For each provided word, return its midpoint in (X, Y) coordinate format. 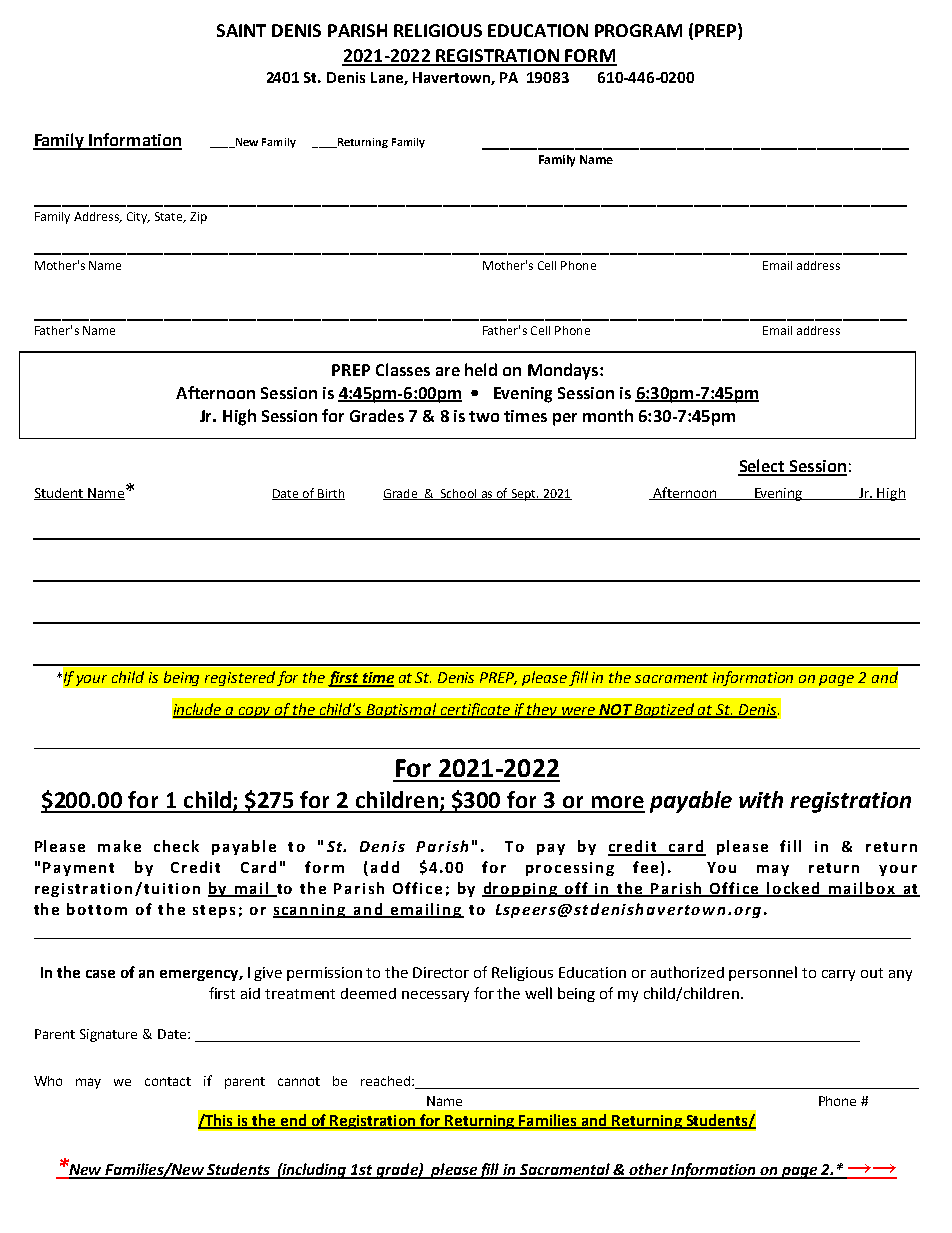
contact (168, 1081)
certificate (475, 710)
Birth (330, 494)
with (761, 799)
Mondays (563, 371)
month (608, 415)
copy (255, 712)
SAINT (241, 30)
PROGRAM (638, 30)
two (484, 416)
